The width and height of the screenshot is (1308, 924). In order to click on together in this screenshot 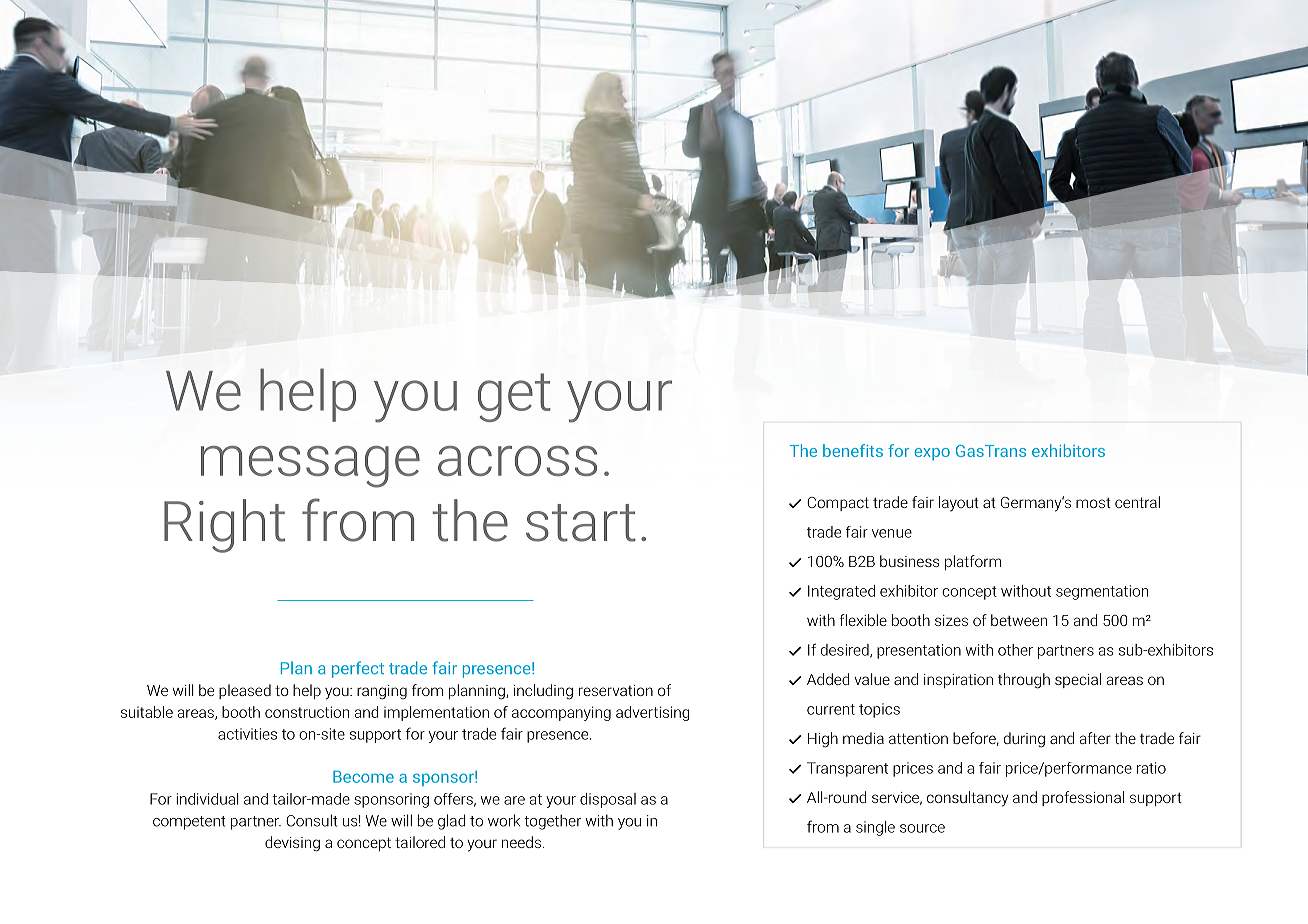, I will do `click(552, 822)`.
